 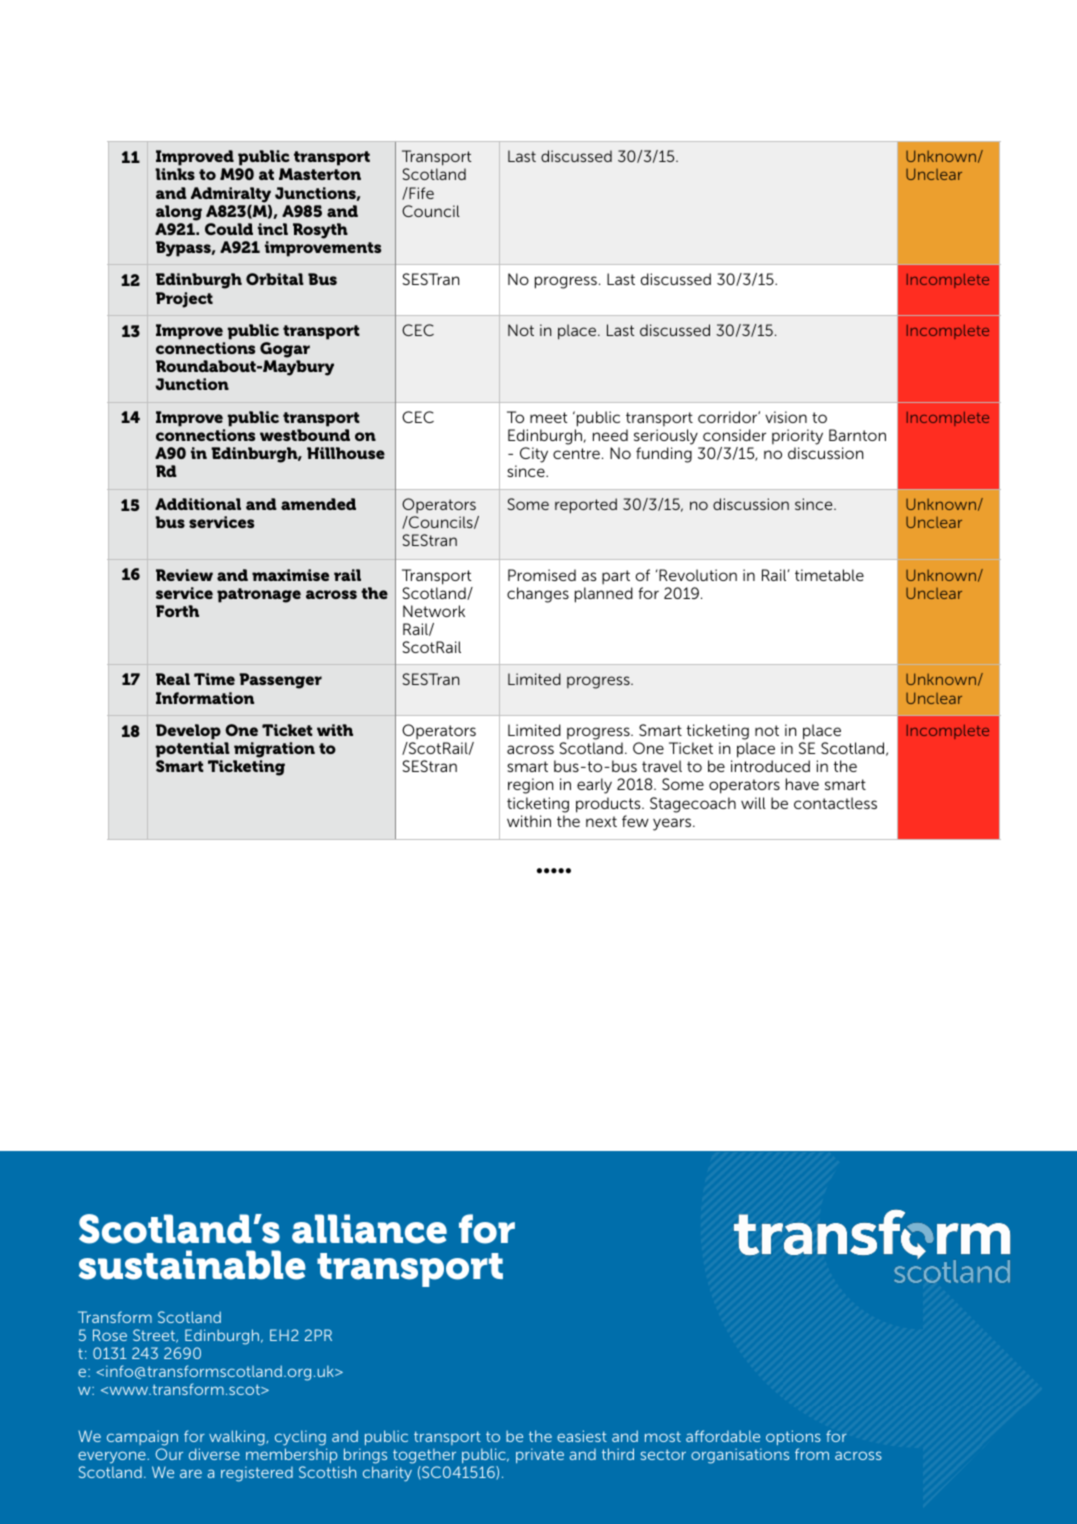 What do you see at coordinates (179, 213) in the image?
I see `along` at bounding box center [179, 213].
